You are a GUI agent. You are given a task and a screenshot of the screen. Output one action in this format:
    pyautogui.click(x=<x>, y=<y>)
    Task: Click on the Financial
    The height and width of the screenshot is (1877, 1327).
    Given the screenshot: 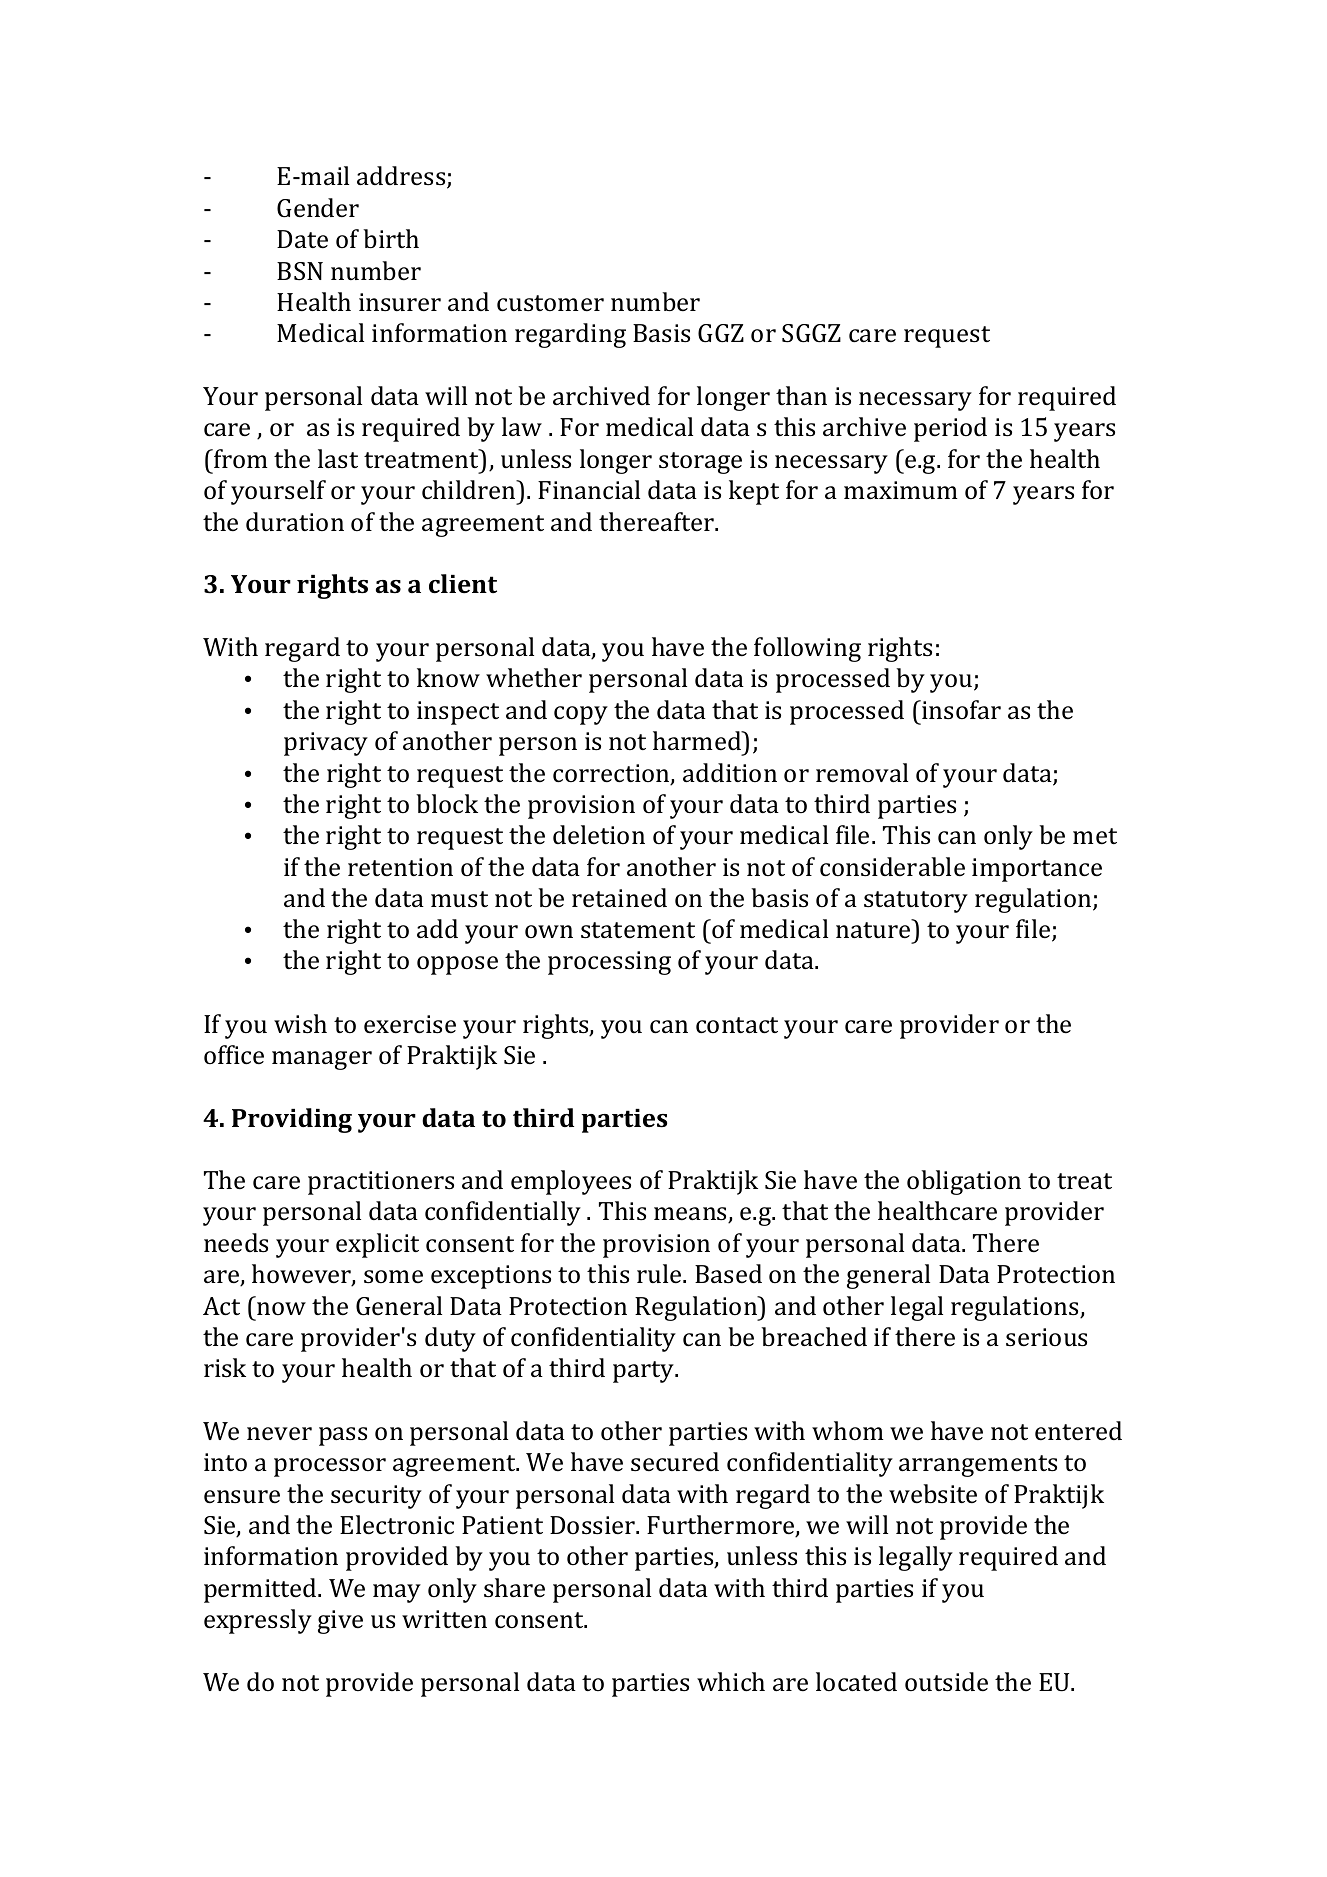 What is the action you would take?
    pyautogui.click(x=589, y=490)
